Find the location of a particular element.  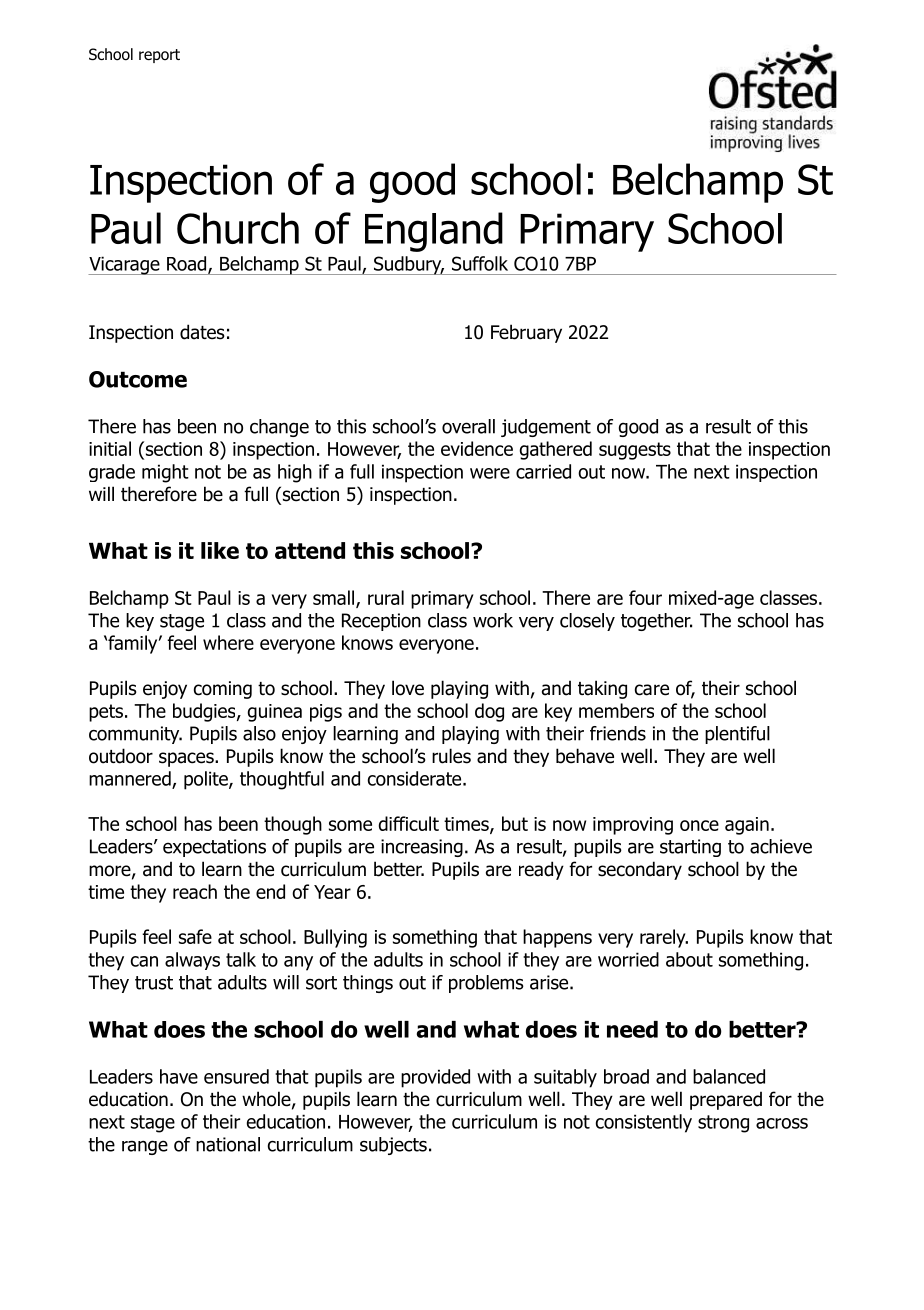

February is located at coordinates (526, 333).
